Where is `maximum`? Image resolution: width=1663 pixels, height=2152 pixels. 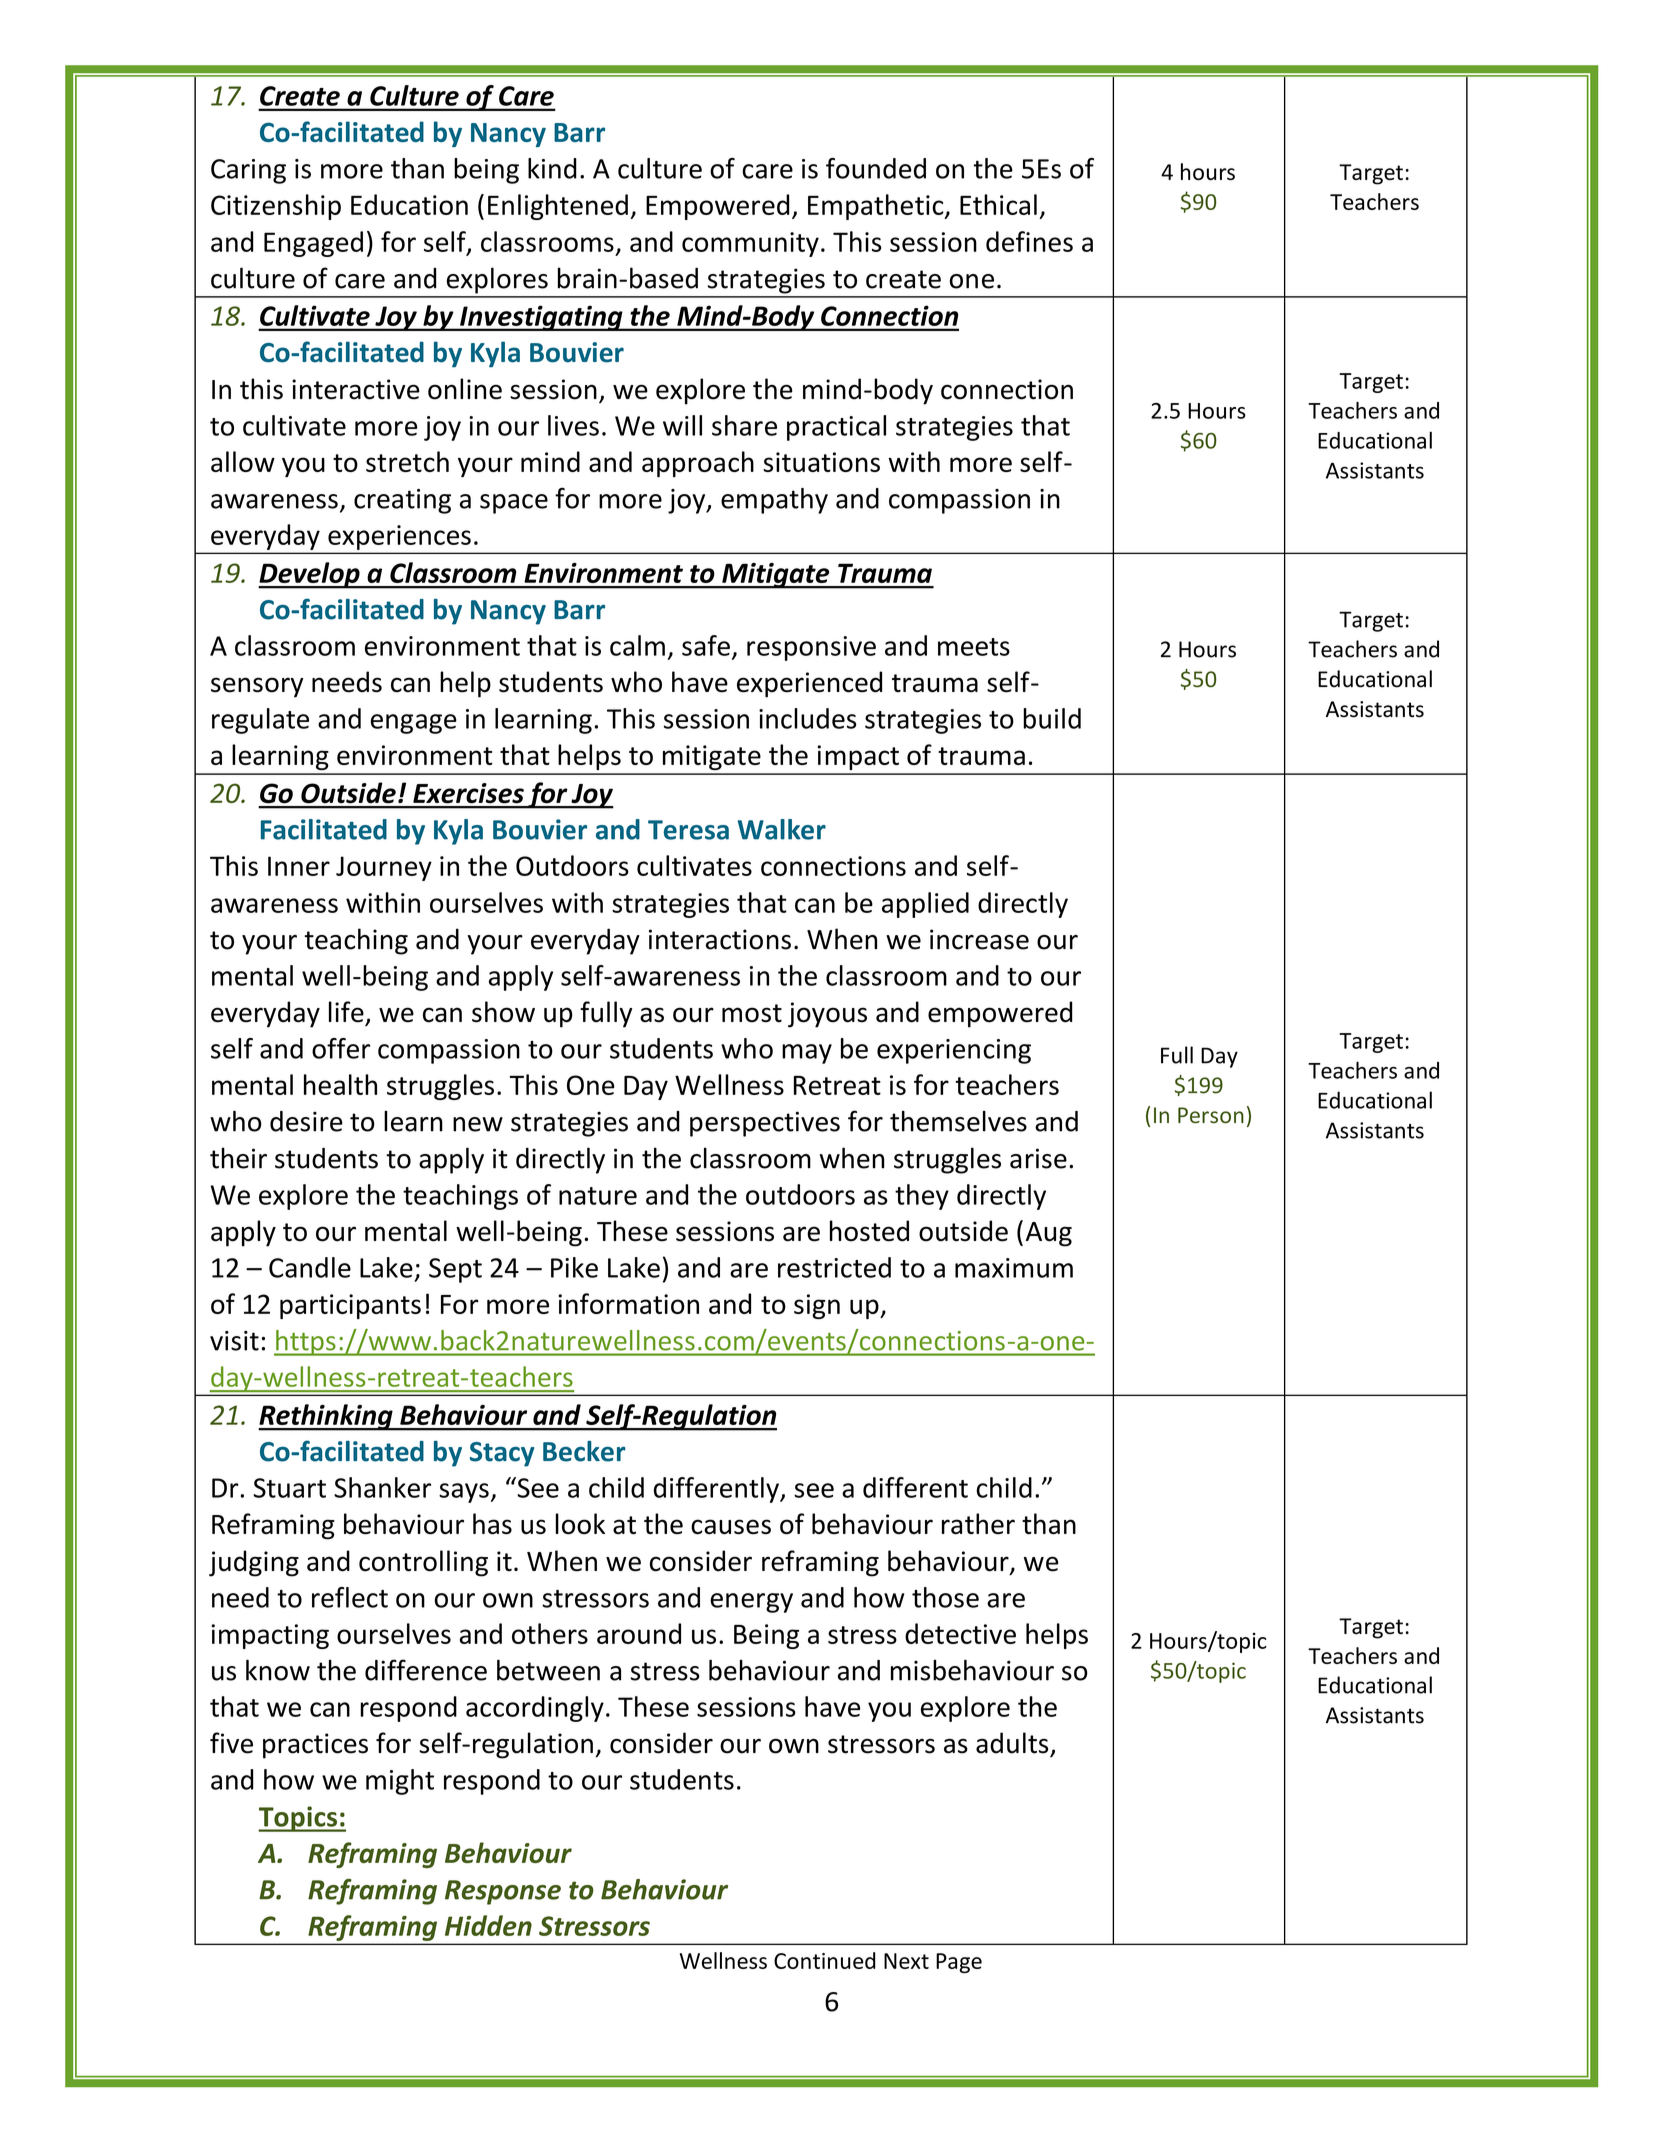 maximum is located at coordinates (1014, 1268).
